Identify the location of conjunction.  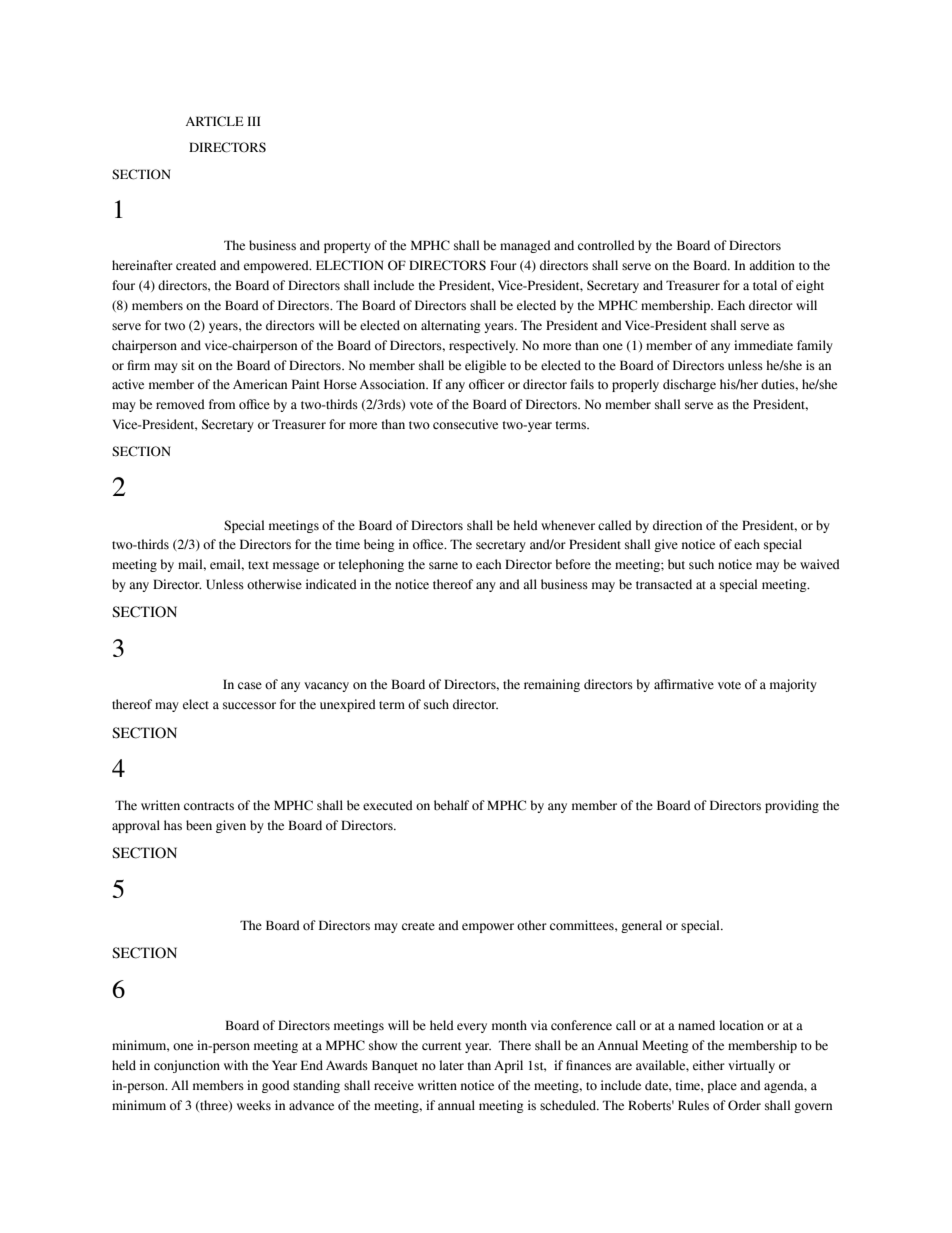
(187, 1066).
